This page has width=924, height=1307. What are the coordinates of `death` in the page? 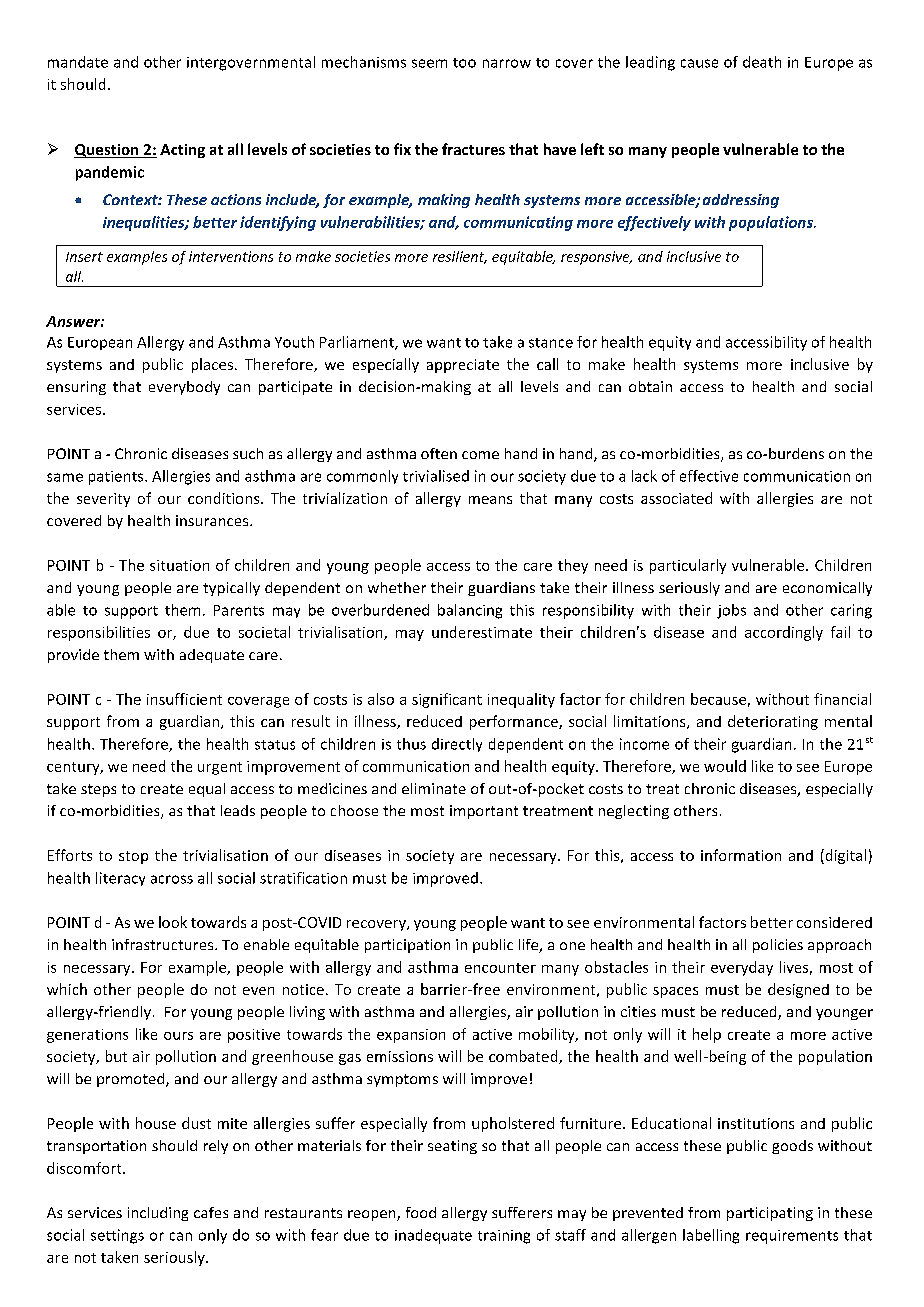 It's located at (762, 62).
